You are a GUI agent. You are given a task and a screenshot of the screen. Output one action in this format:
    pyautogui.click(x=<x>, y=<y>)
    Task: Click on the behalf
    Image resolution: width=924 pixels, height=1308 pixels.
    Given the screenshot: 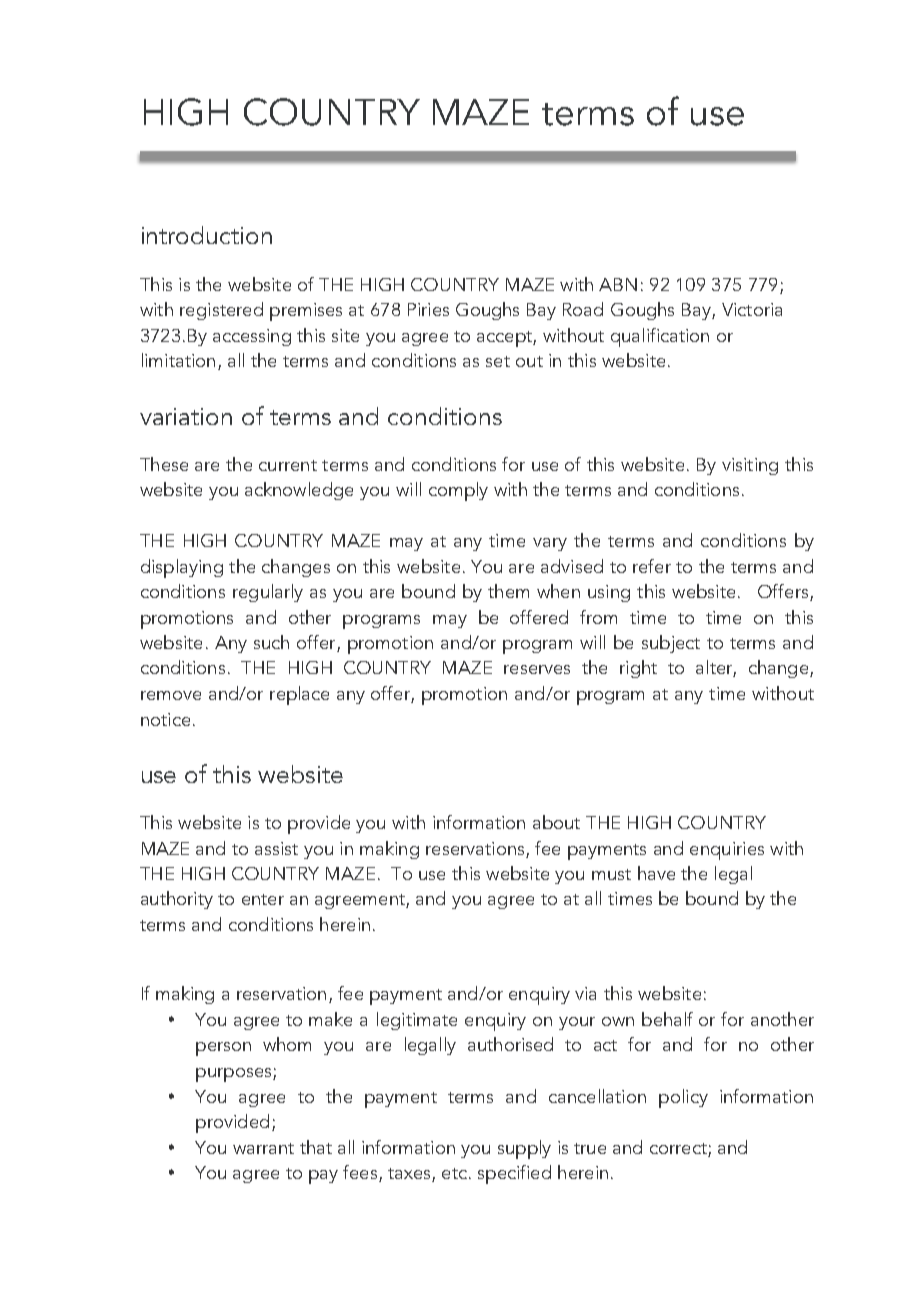 What is the action you would take?
    pyautogui.click(x=667, y=1019)
